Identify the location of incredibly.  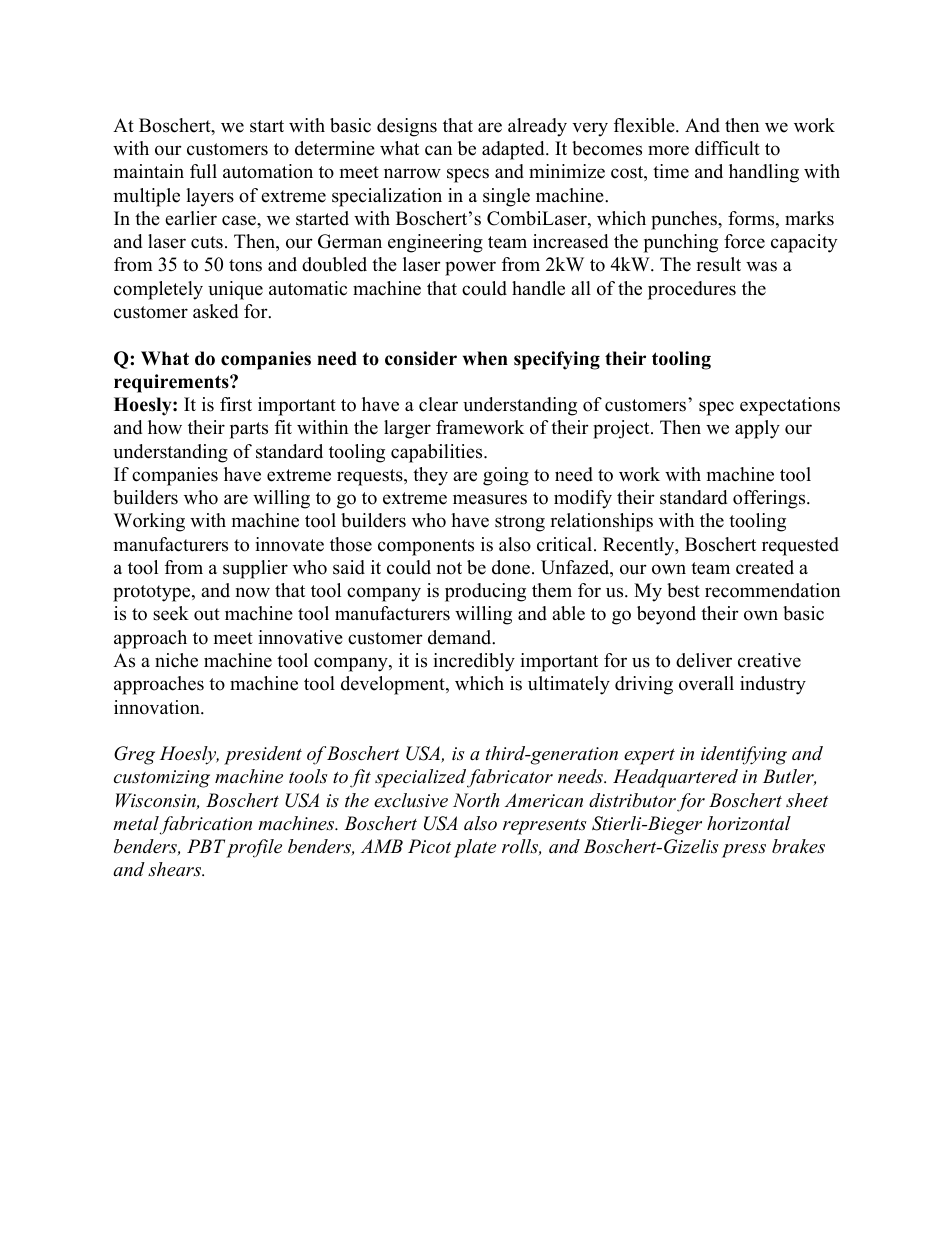
(474, 662).
